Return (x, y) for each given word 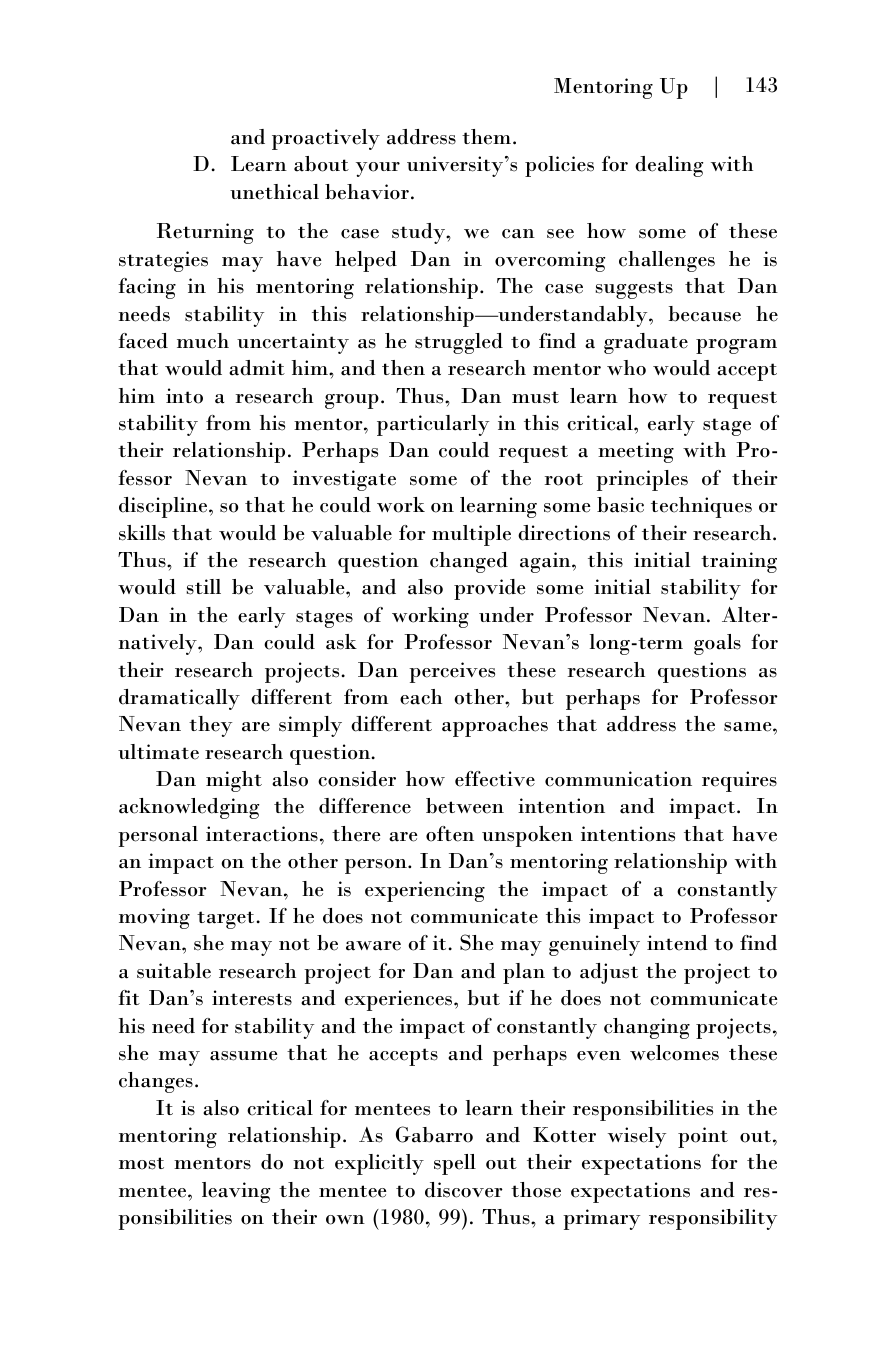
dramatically (179, 699)
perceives (452, 672)
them (486, 137)
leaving (236, 1192)
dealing (669, 166)
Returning (205, 233)
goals (717, 644)
